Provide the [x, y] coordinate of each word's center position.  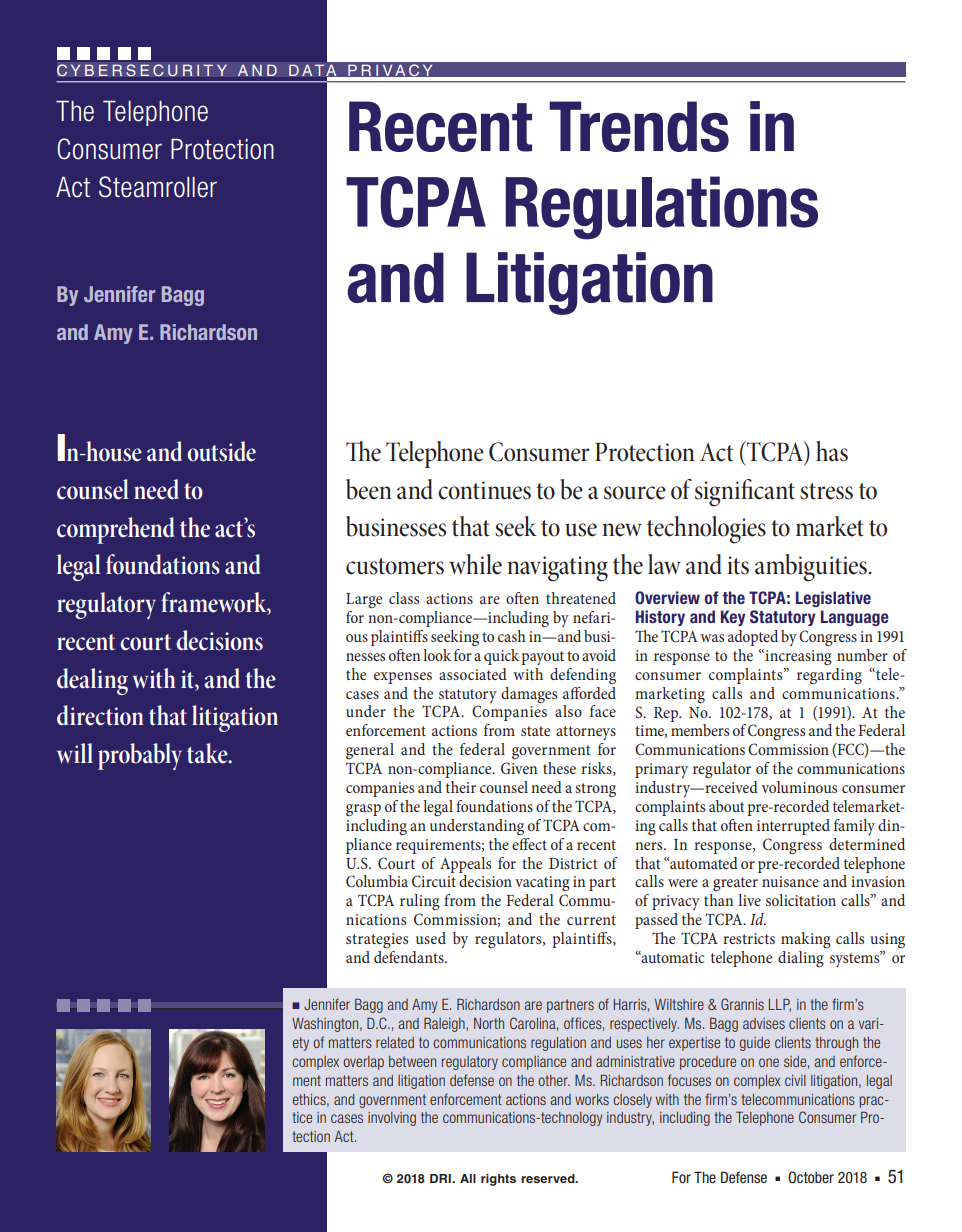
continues [484, 490]
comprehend [116, 530]
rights [498, 1180]
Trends [639, 126]
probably [140, 756]
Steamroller [158, 187]
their [461, 787]
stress [826, 491]
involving [392, 1119]
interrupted [793, 827]
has [832, 451]
